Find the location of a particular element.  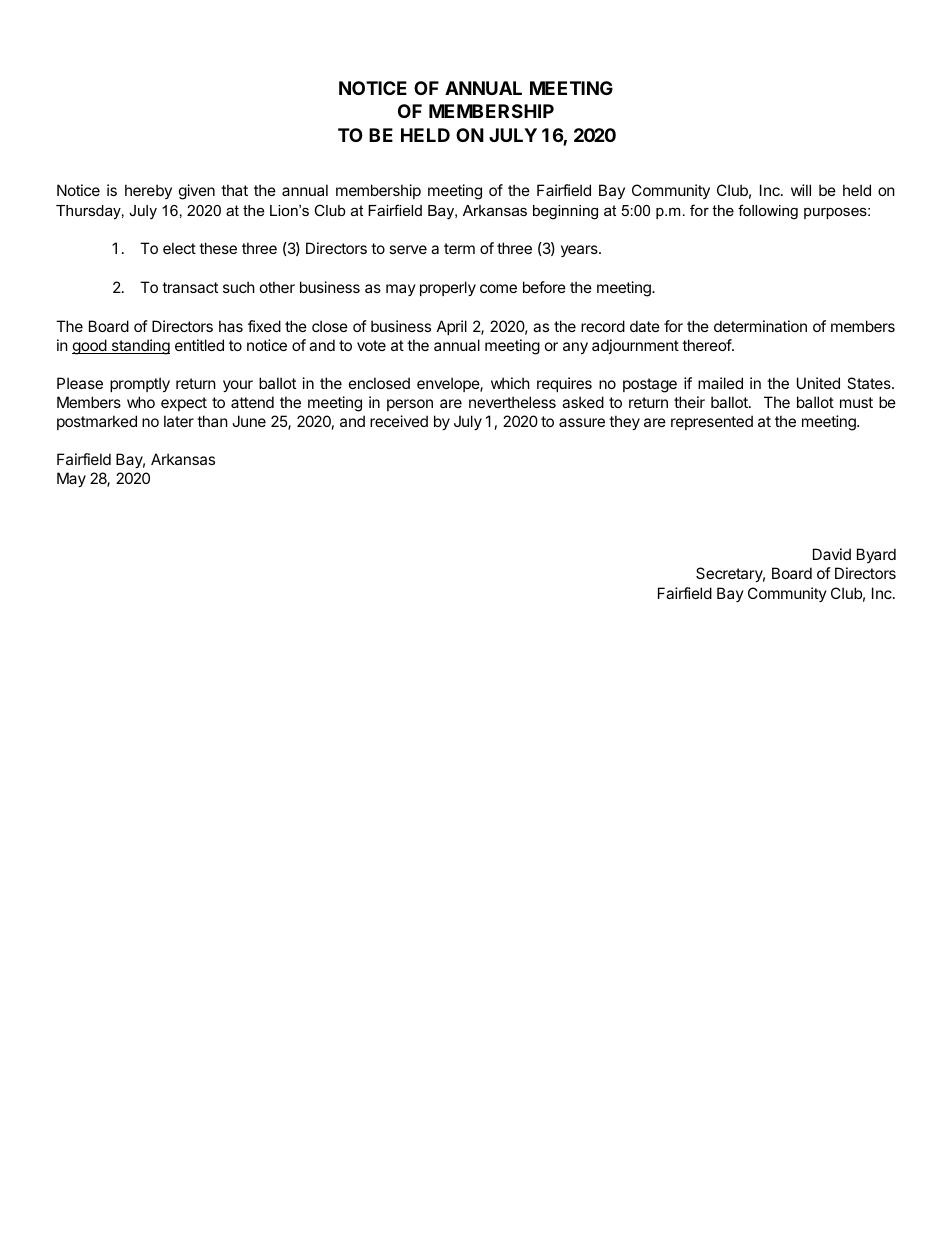

represented is located at coordinates (712, 422).
